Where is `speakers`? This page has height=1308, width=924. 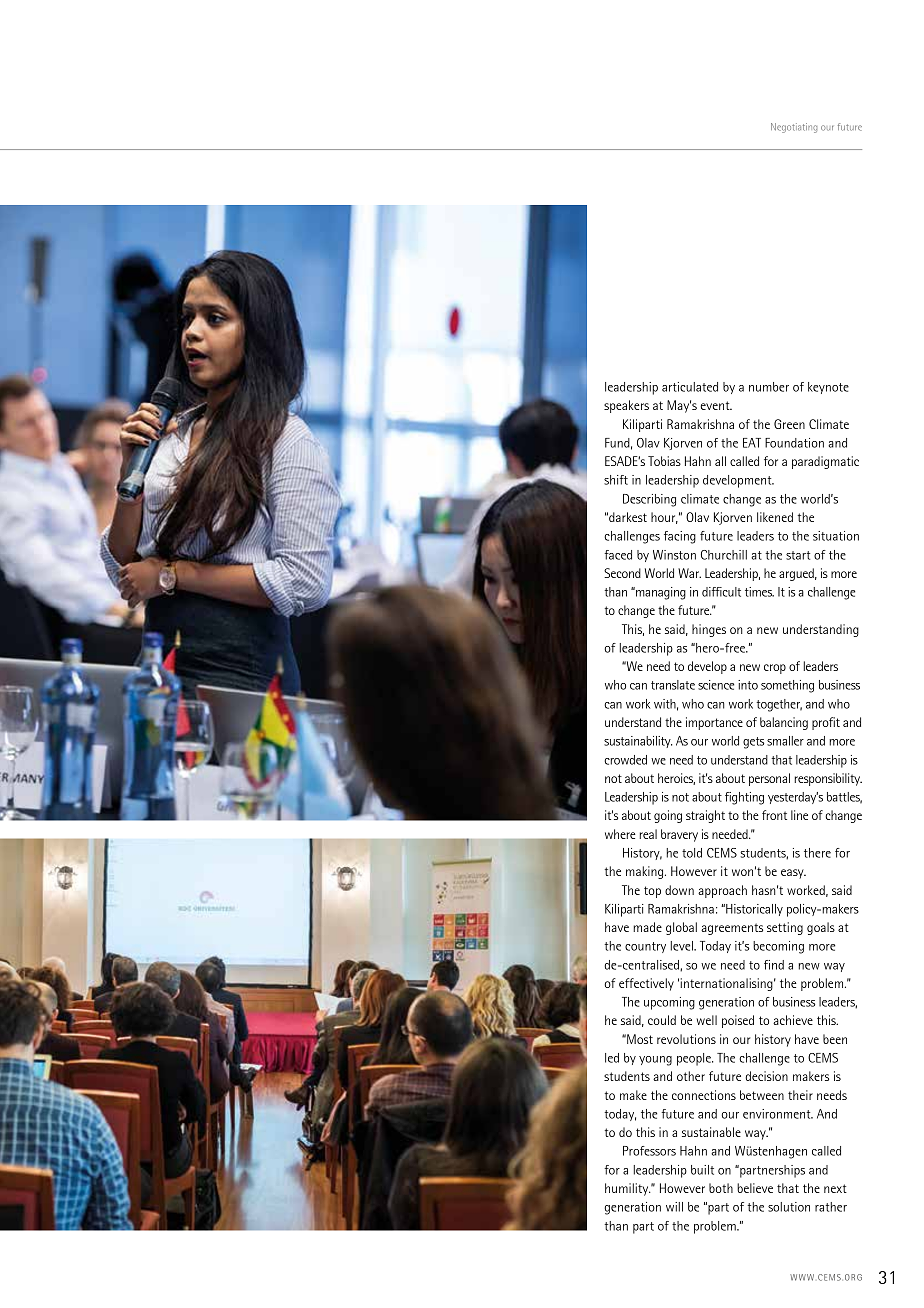 speakers is located at coordinates (626, 406).
